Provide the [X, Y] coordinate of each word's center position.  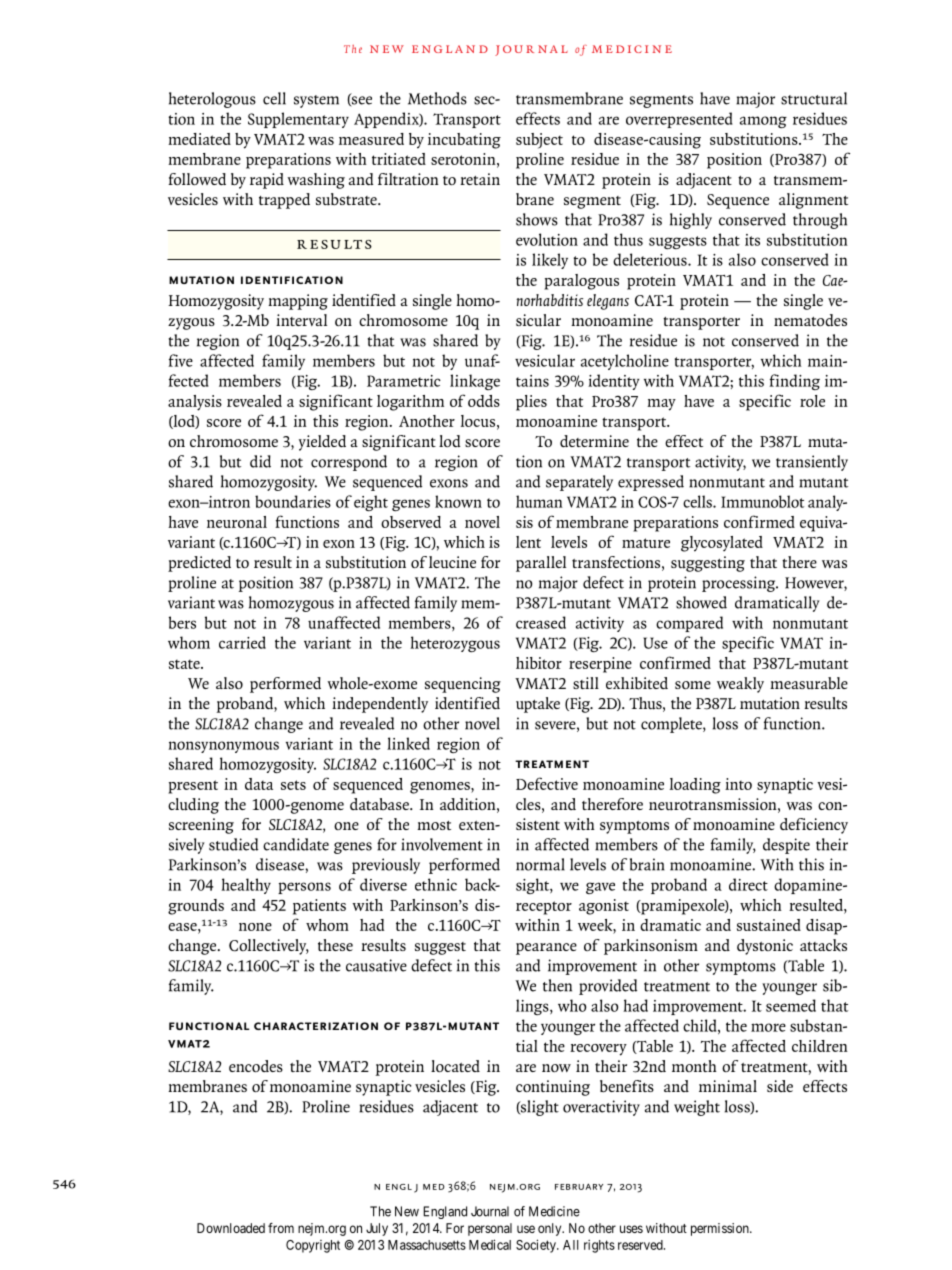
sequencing [463, 685]
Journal [490, 1211]
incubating [464, 141]
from [281, 1228]
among [763, 122]
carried [242, 642]
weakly [740, 685]
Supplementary [298, 120]
